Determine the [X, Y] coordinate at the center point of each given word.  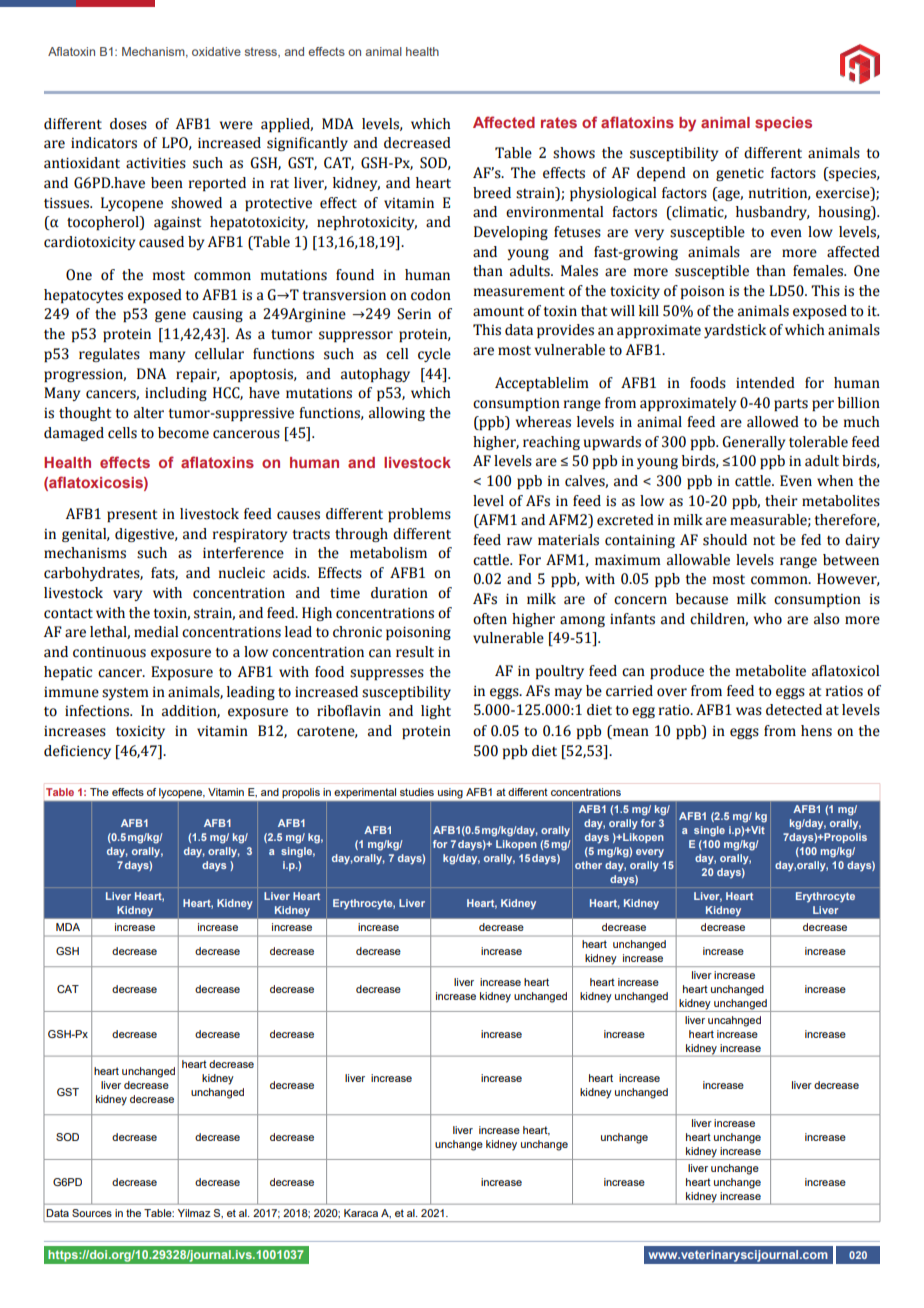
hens [816, 731]
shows [574, 153]
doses [128, 124]
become [183, 433]
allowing [397, 414]
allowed [773, 422]
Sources [92, 1213]
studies [417, 792]
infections [98, 711]
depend [661, 174]
